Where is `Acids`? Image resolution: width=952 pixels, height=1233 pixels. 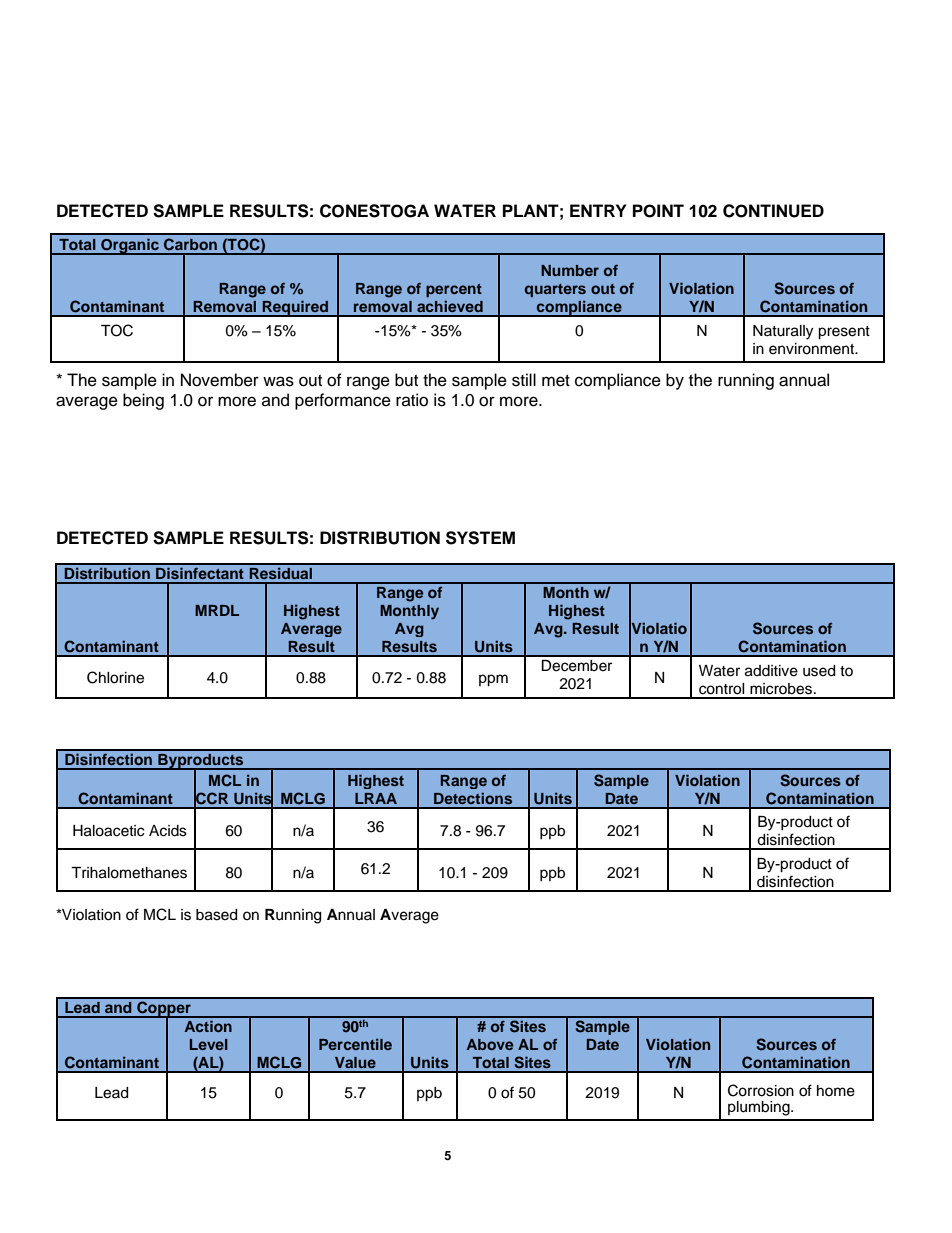 Acids is located at coordinates (168, 831).
